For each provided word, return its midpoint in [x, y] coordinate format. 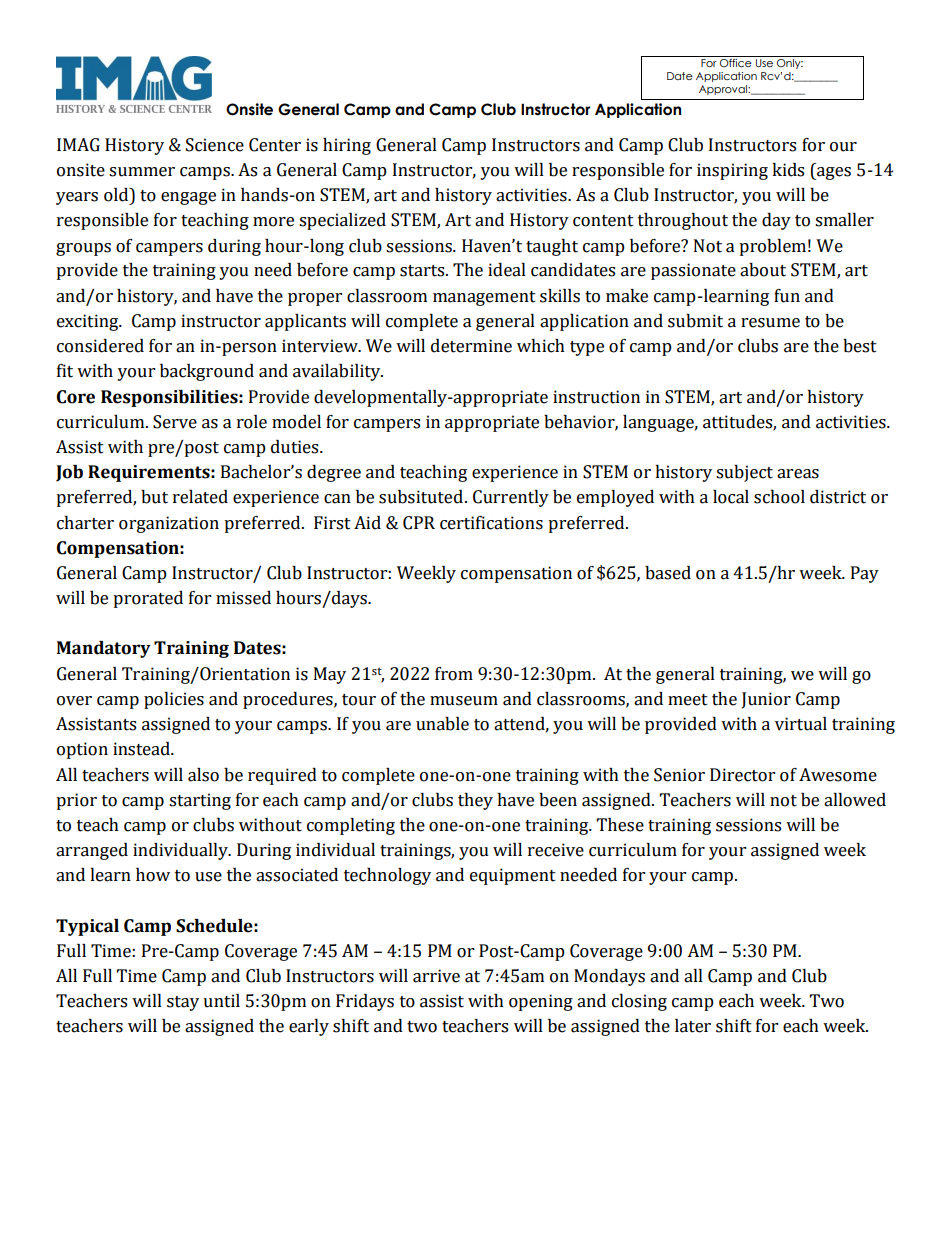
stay [183, 1003]
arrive [436, 976]
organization [169, 524]
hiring [347, 146]
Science [215, 145]
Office [736, 63]
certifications [491, 523]
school [779, 497]
